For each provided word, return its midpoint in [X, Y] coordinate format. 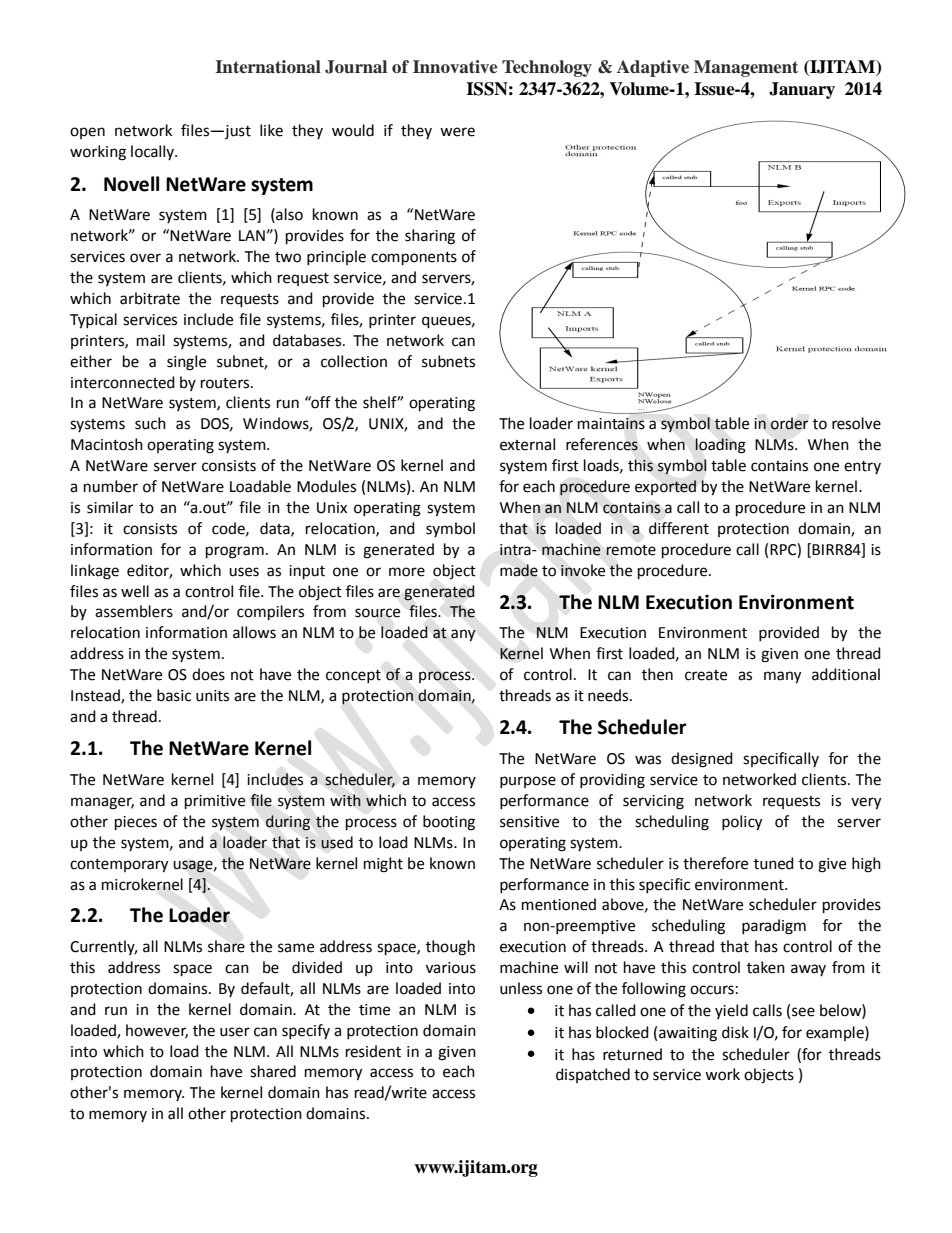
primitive [215, 802]
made [519, 570]
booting [449, 823]
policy [742, 823]
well [135, 591]
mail [151, 340]
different [679, 528]
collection [354, 361]
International [268, 67]
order [789, 423]
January [802, 90]
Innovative [455, 67]
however [157, 1031]
